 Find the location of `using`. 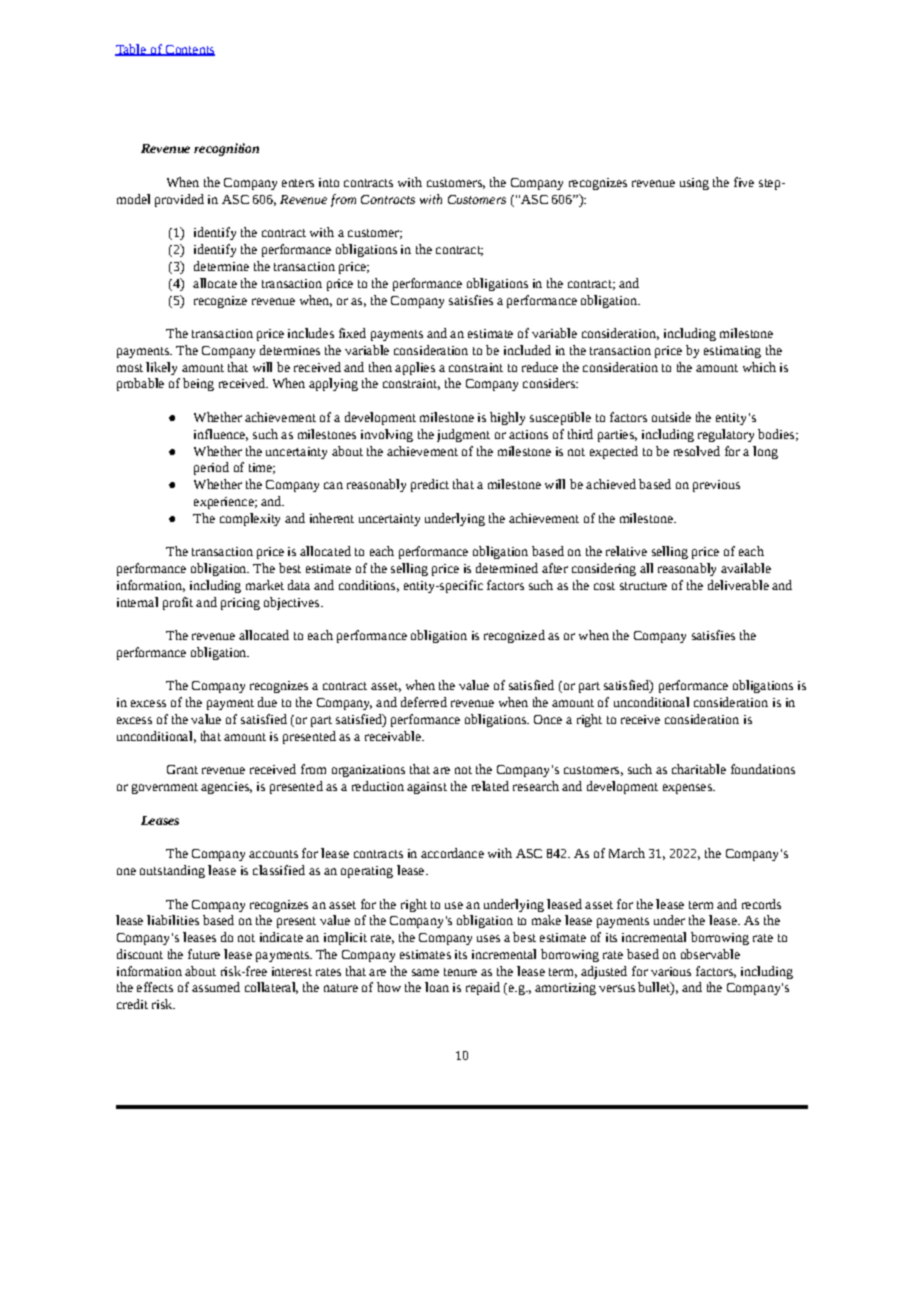

using is located at coordinates (694, 184).
